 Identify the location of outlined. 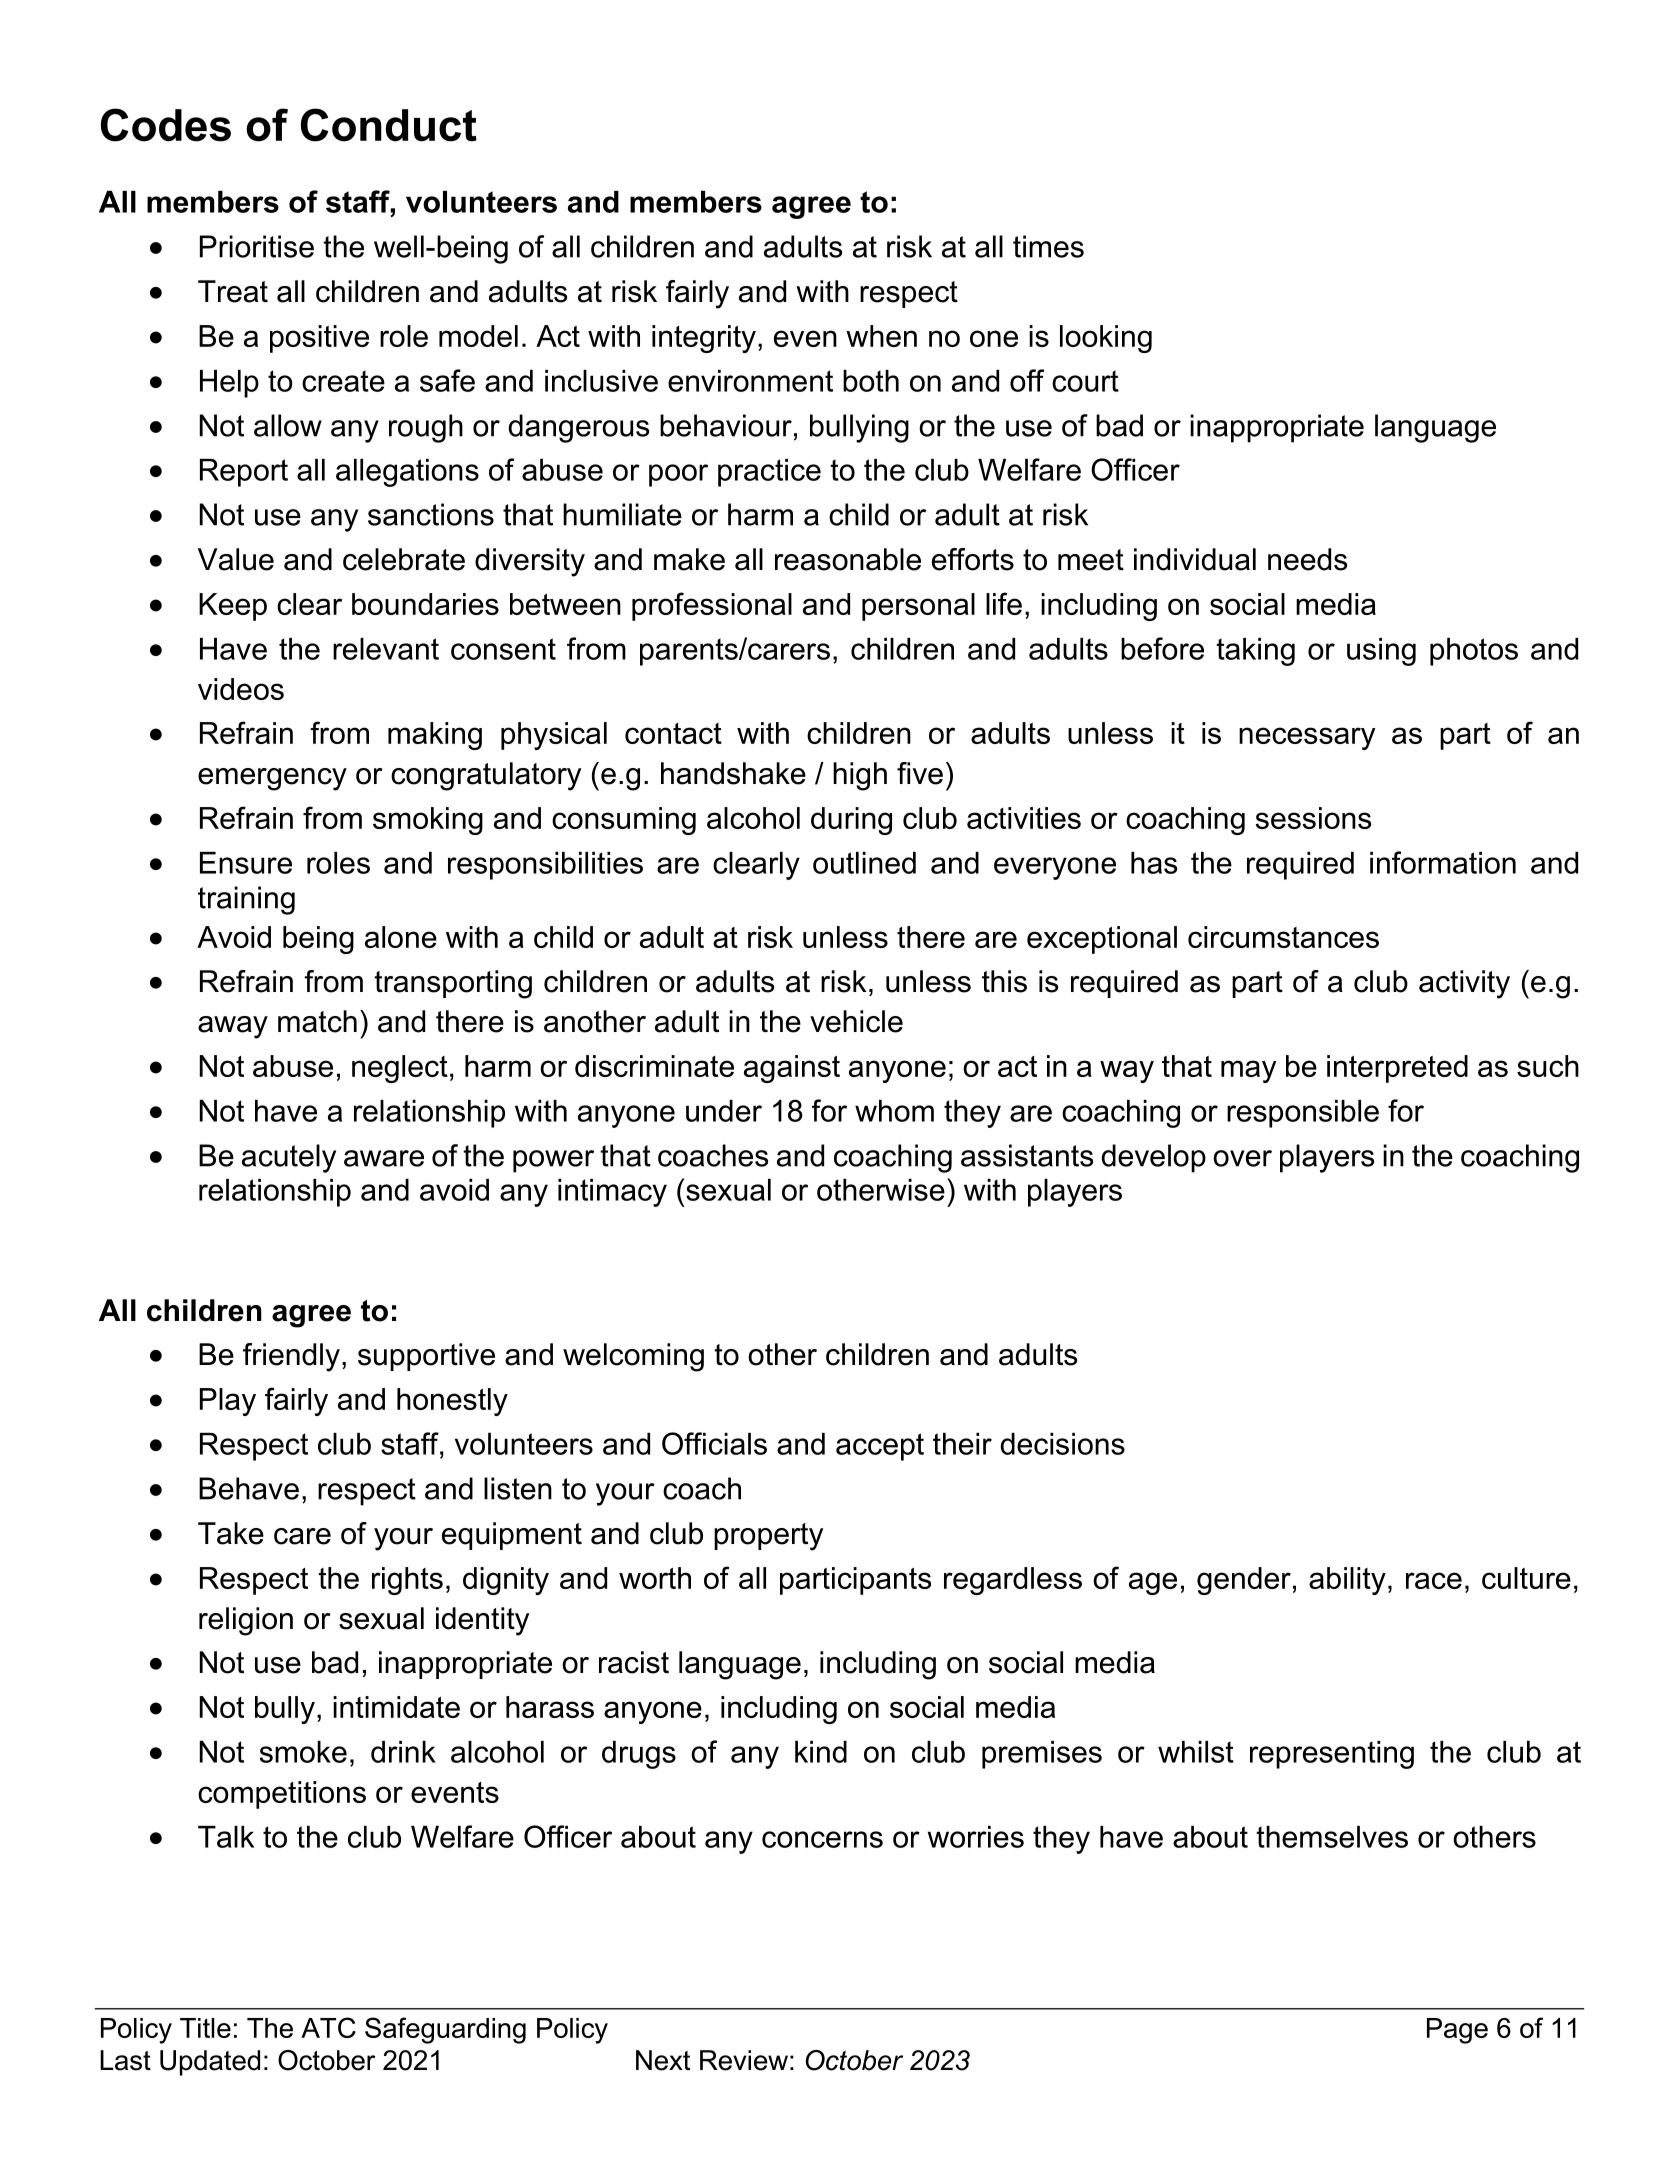
(864, 863).
